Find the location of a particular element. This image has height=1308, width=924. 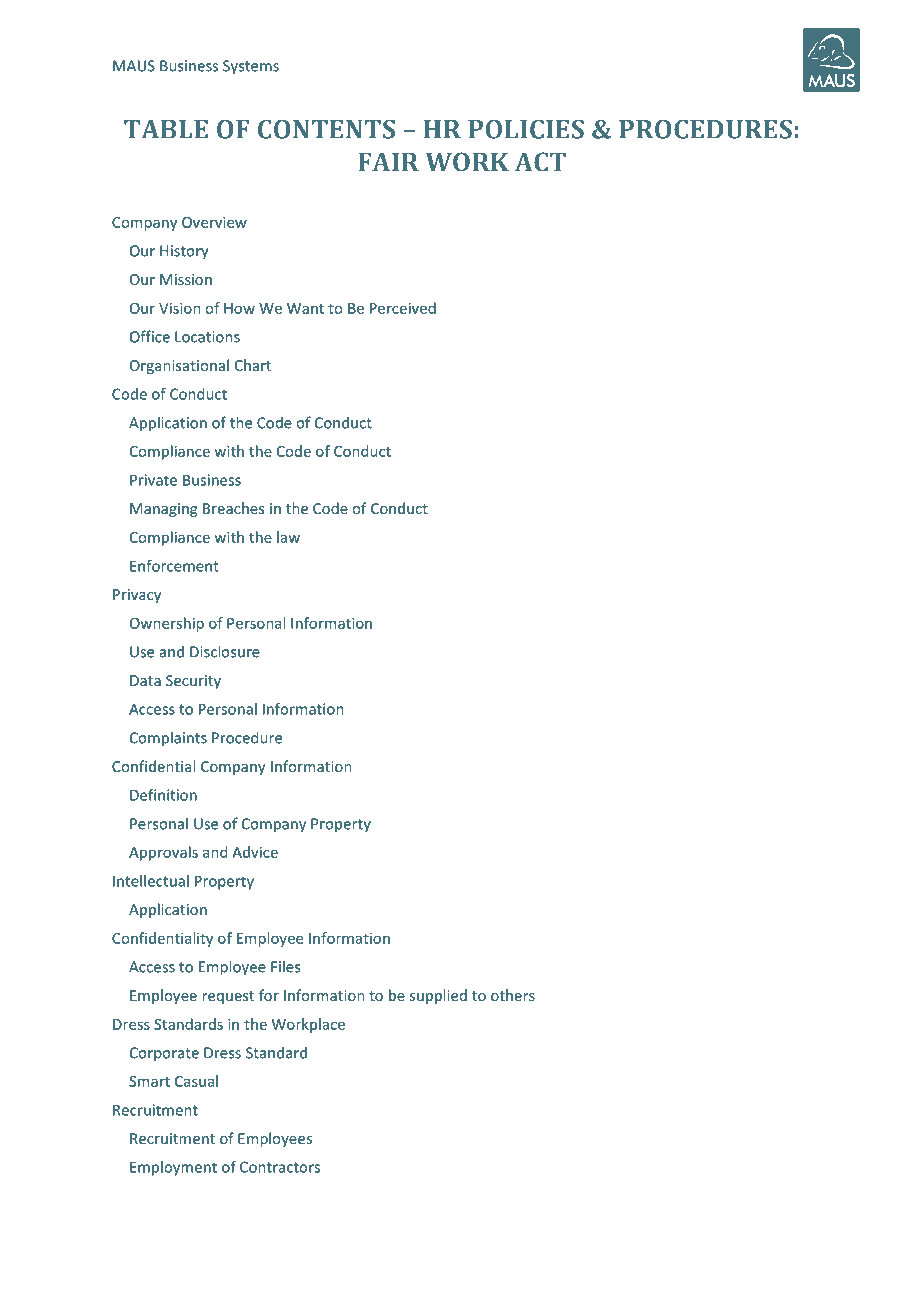

TABLE is located at coordinates (166, 129).
